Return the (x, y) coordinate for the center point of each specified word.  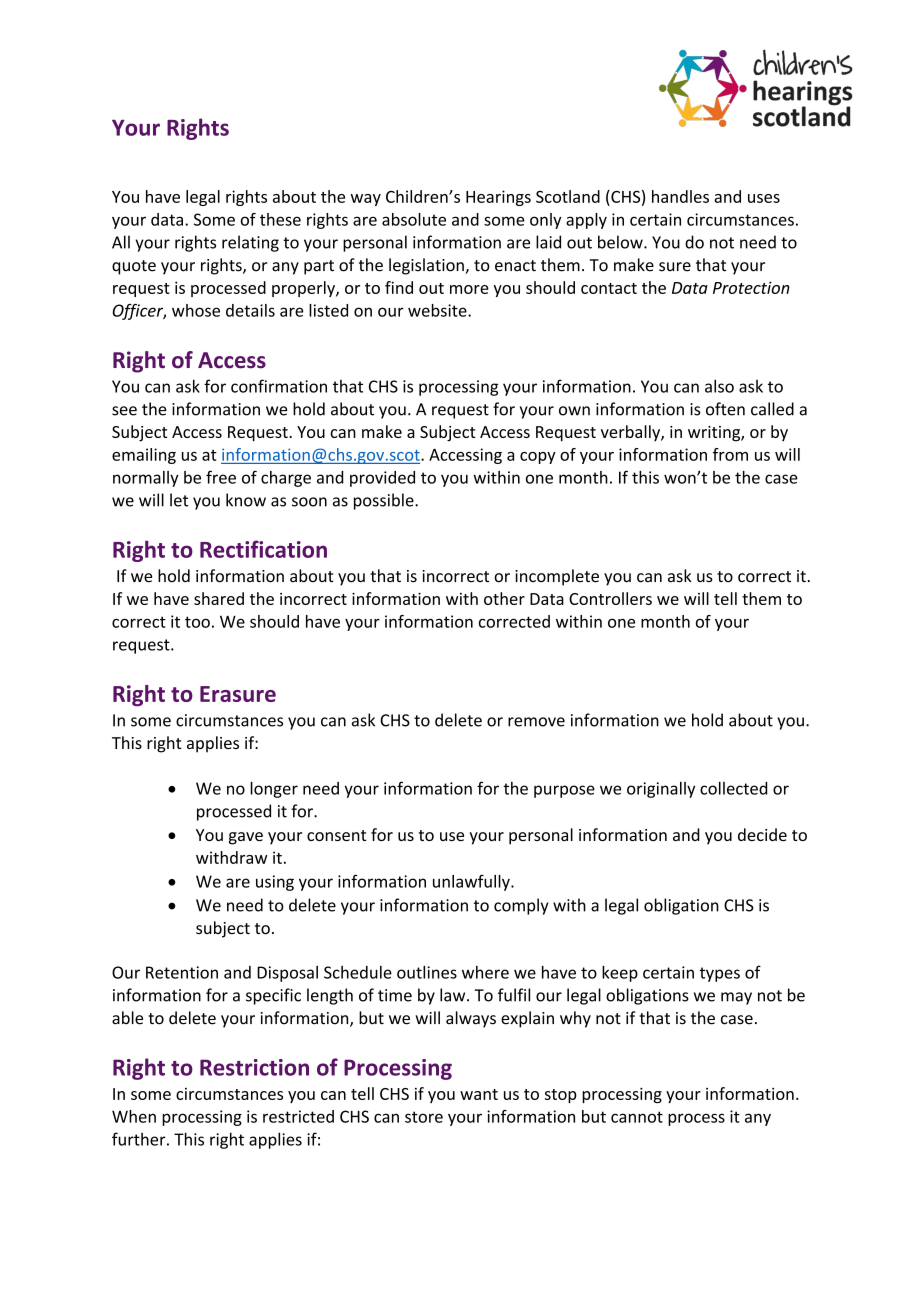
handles (680, 196)
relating (250, 243)
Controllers (610, 598)
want (479, 1094)
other (504, 598)
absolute (414, 219)
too (197, 622)
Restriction (254, 1067)
